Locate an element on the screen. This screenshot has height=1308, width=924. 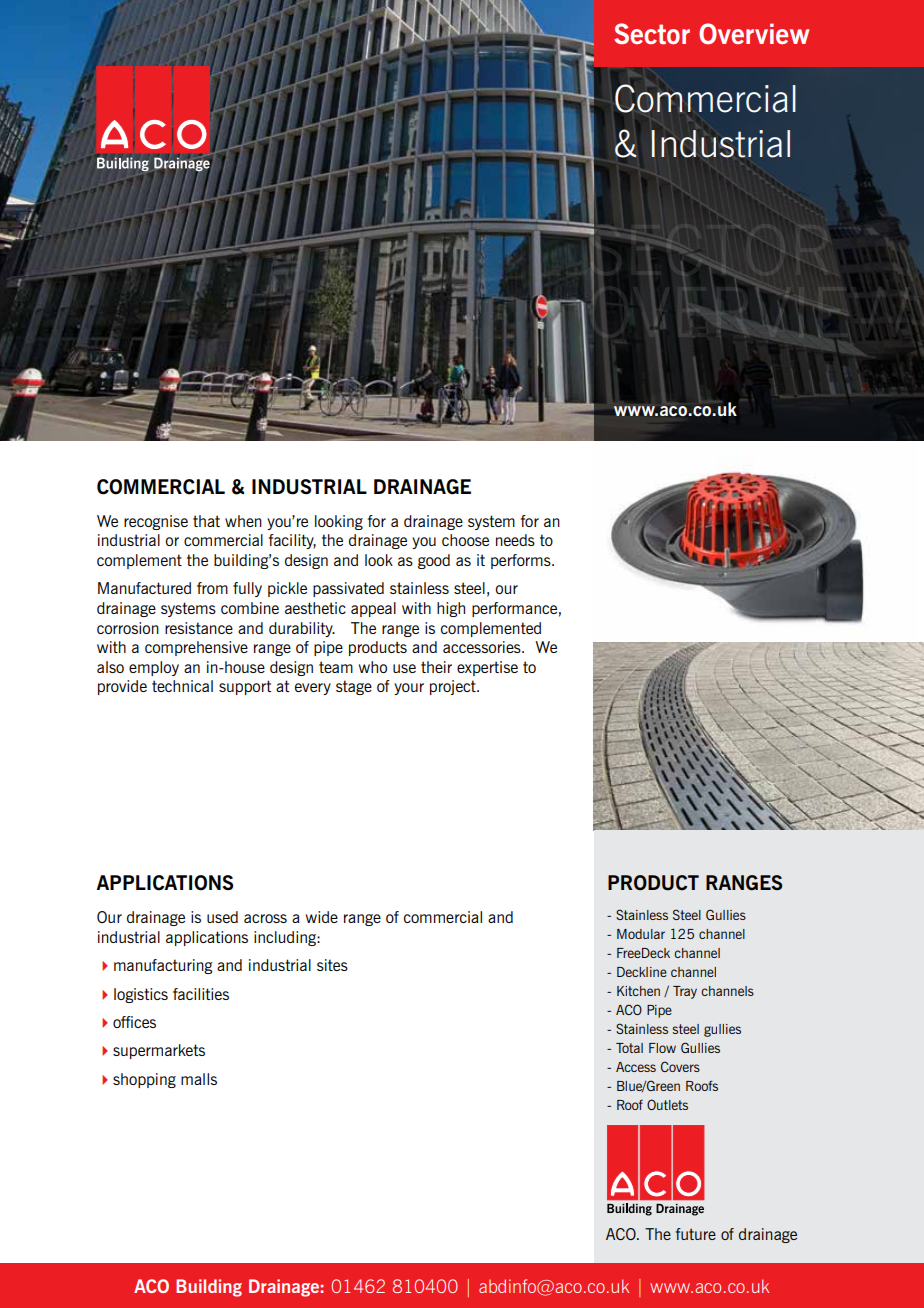
good is located at coordinates (434, 561).
